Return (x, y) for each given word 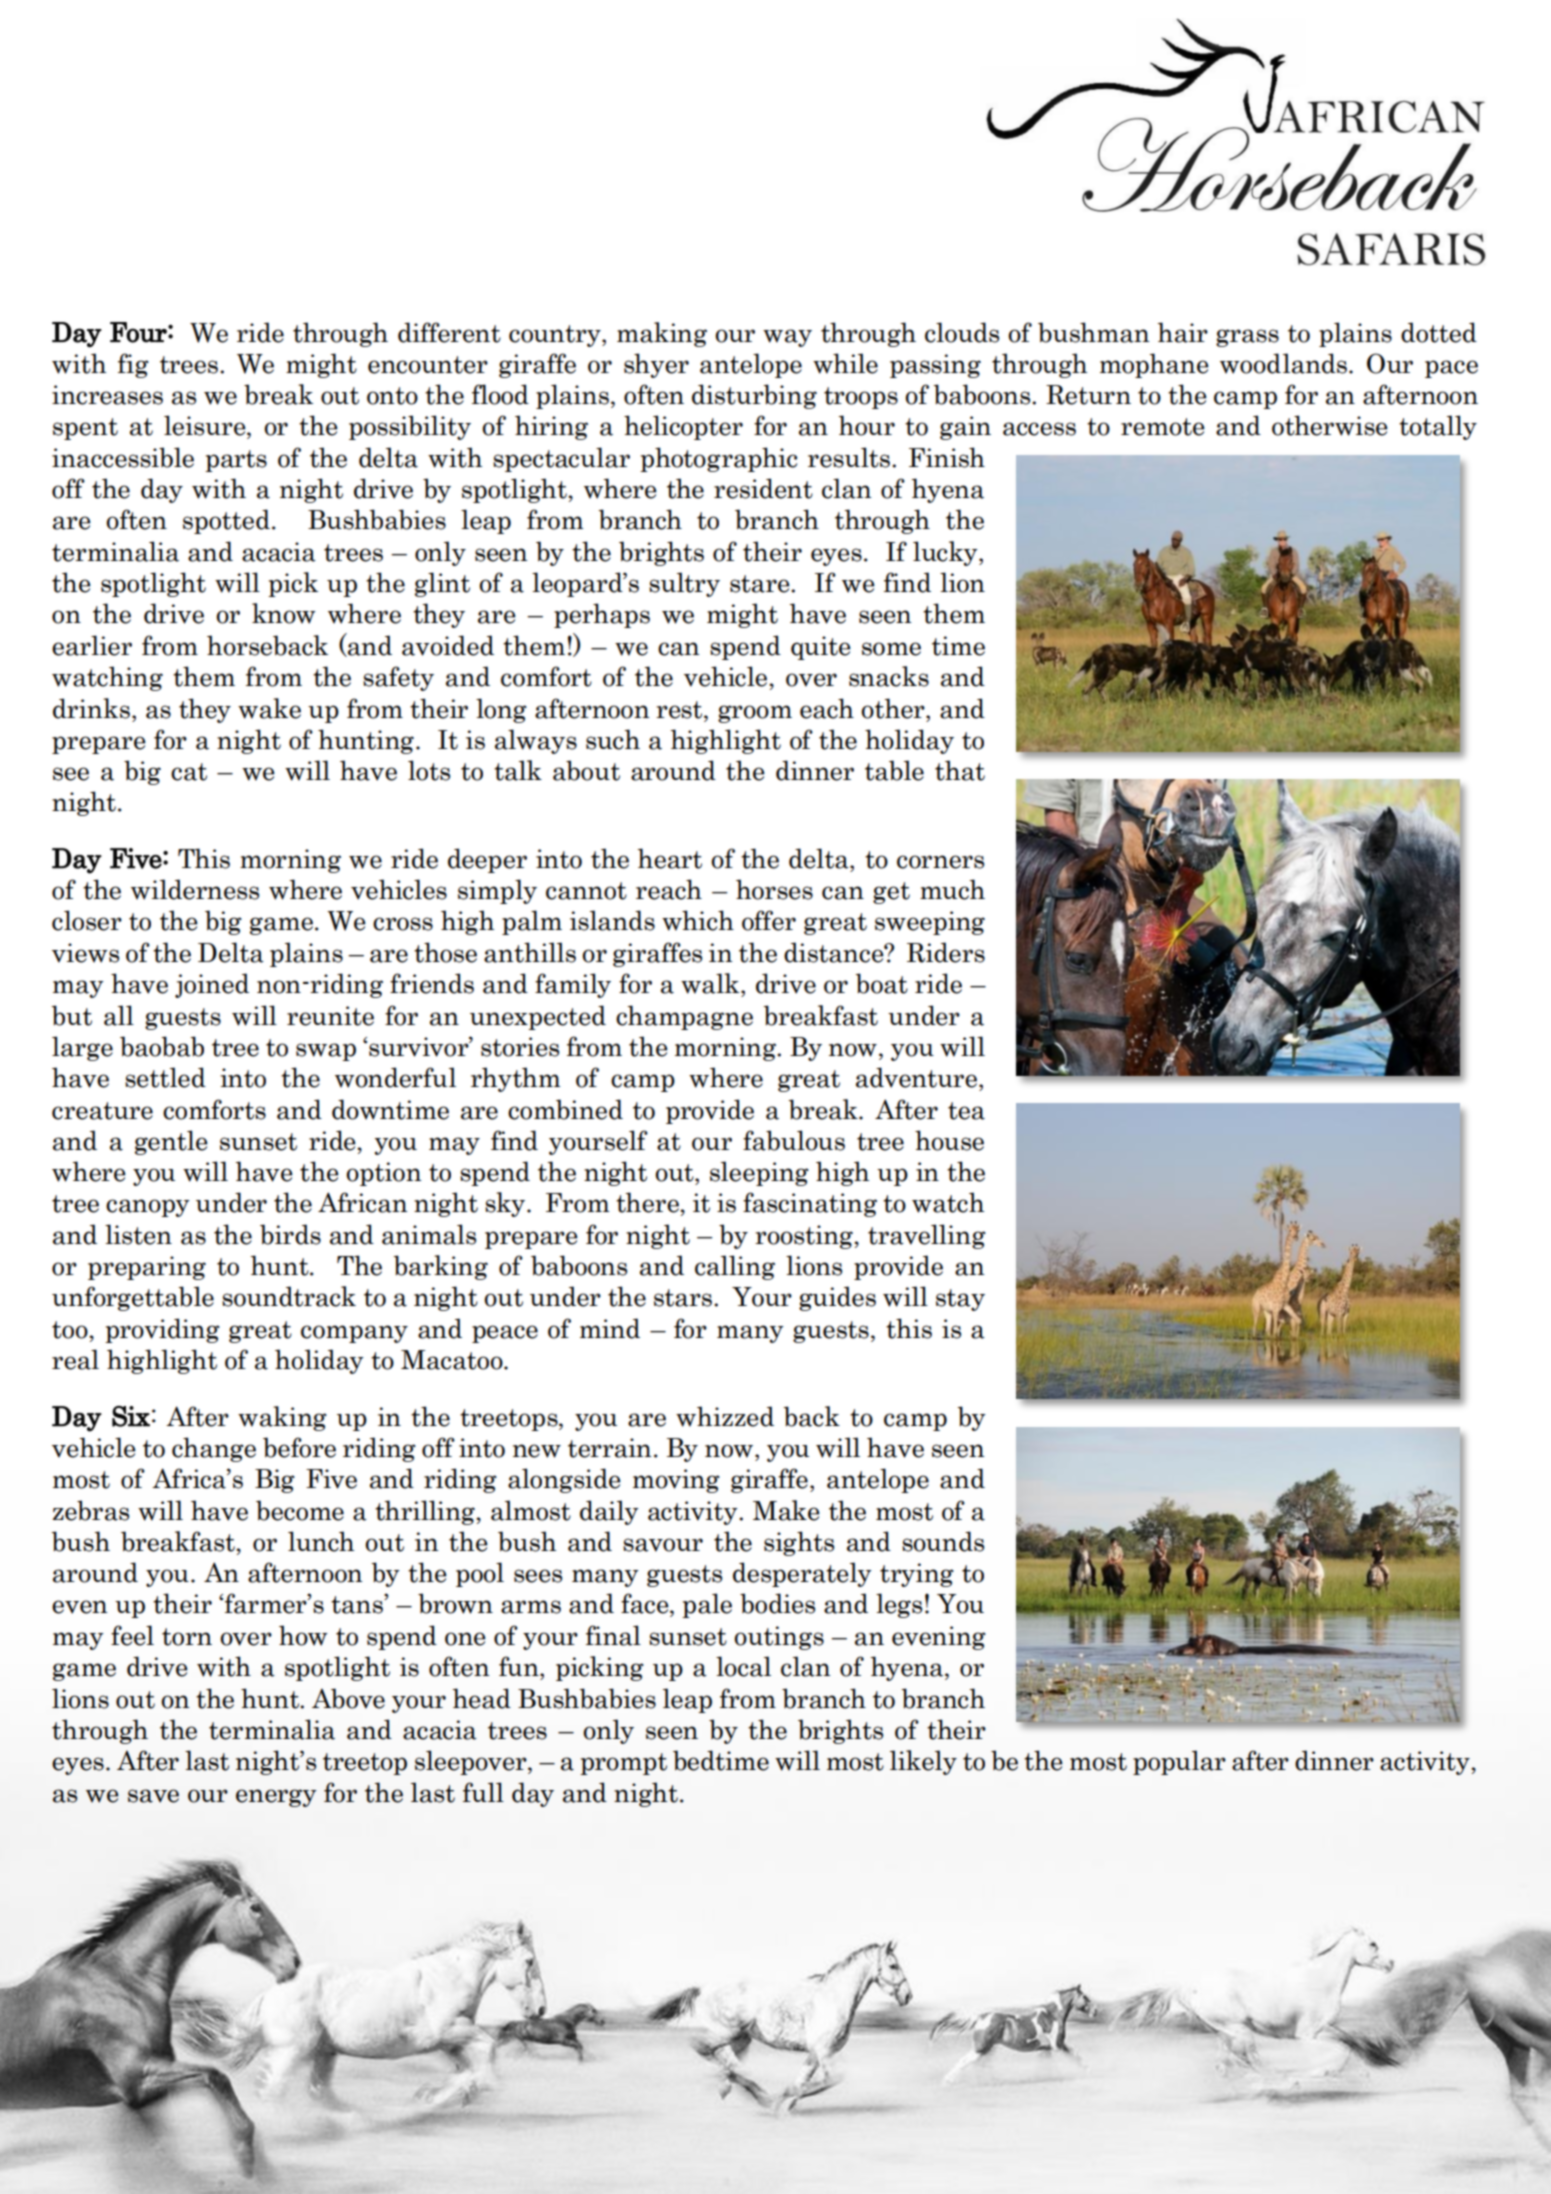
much (952, 889)
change (214, 1449)
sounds (943, 1541)
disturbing (754, 396)
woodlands (1283, 363)
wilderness (195, 889)
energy (276, 1798)
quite (821, 648)
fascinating (810, 1204)
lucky (946, 553)
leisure (206, 425)
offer (769, 920)
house (949, 1140)
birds (290, 1234)
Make (786, 1510)
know (284, 613)
